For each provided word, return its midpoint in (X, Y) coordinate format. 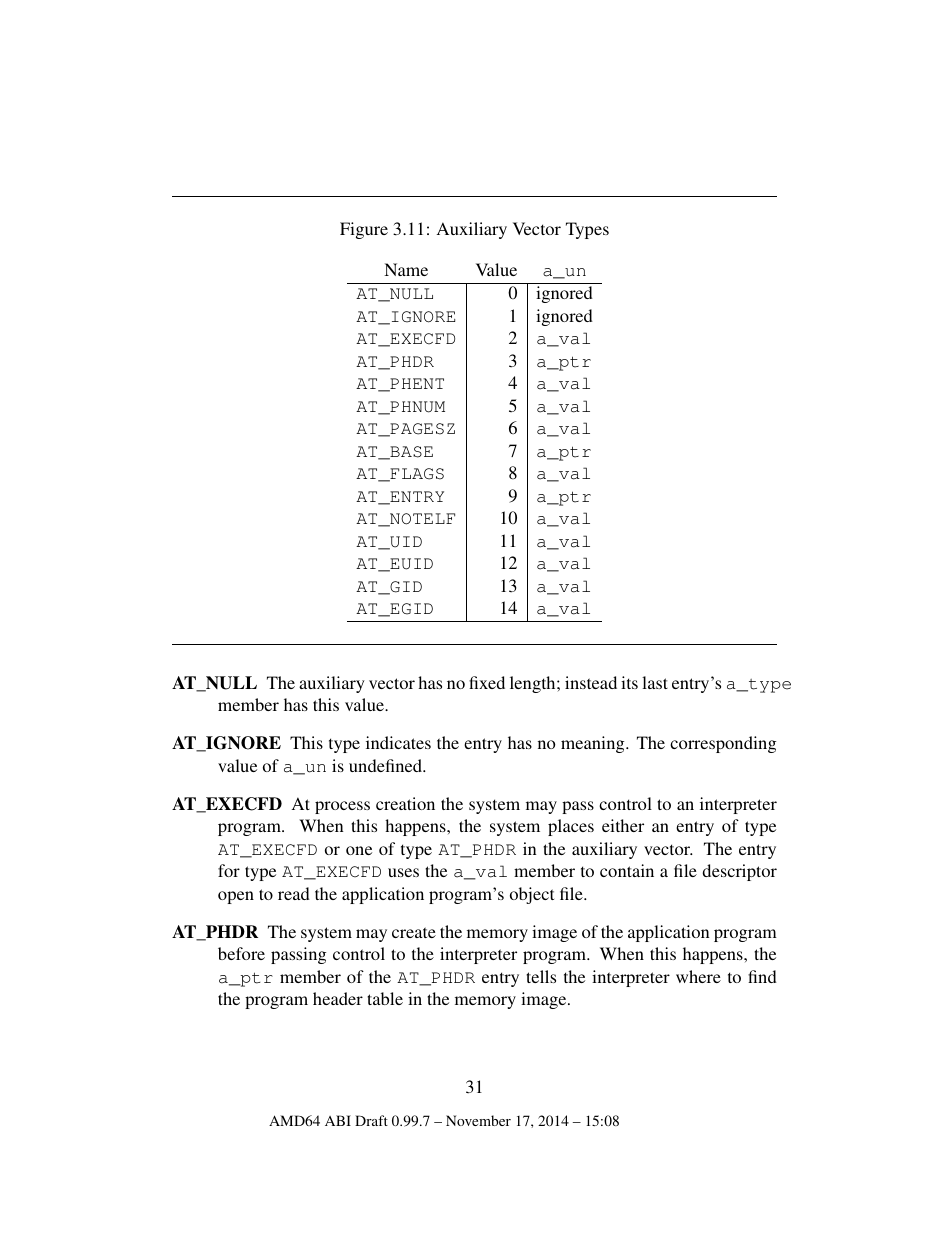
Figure (364, 230)
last (655, 682)
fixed (487, 682)
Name (406, 269)
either (623, 825)
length (534, 684)
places (571, 827)
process (342, 807)
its (629, 682)
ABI (338, 1120)
